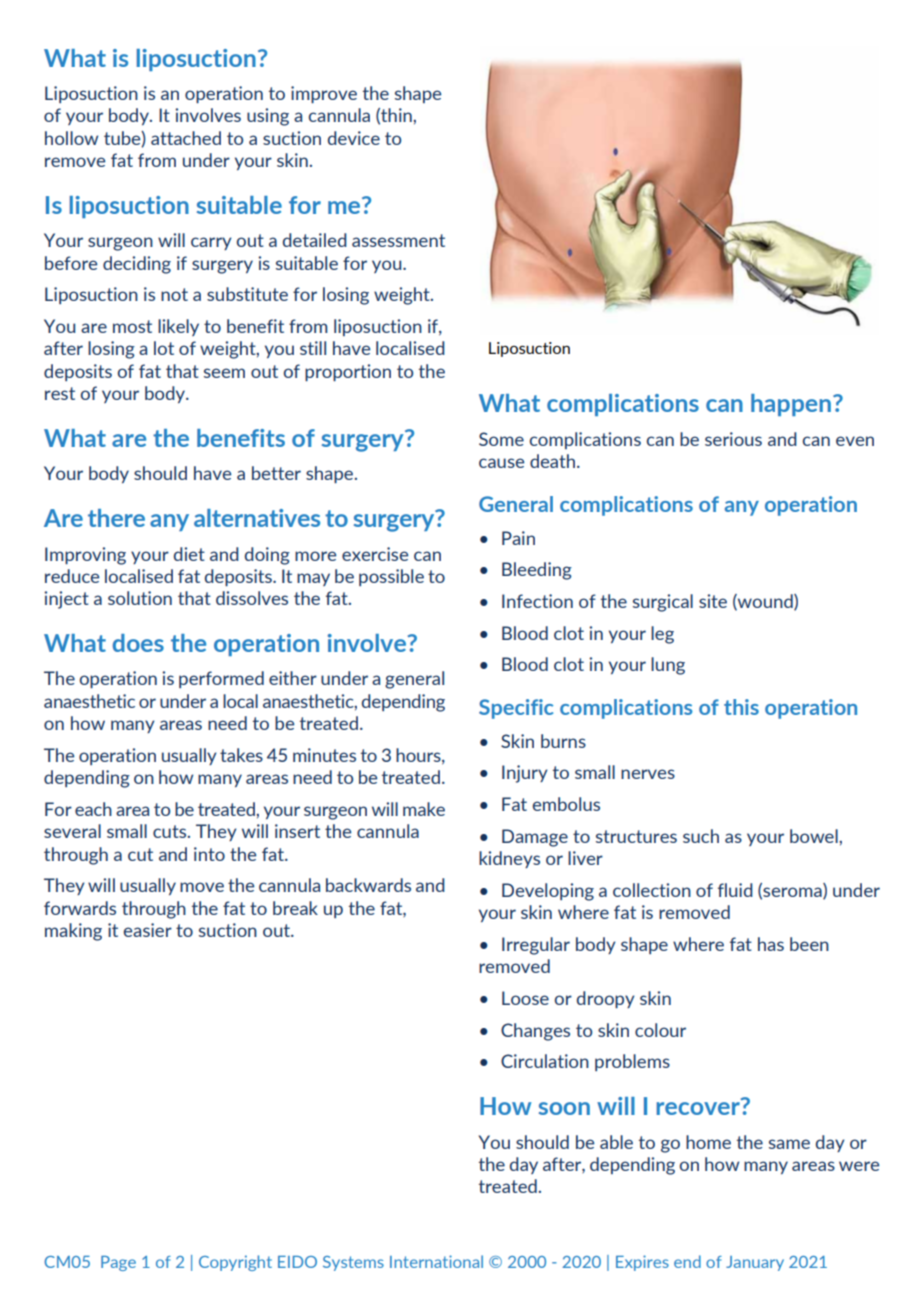 The image size is (924, 1308). I want to click on happen, so click(791, 405).
